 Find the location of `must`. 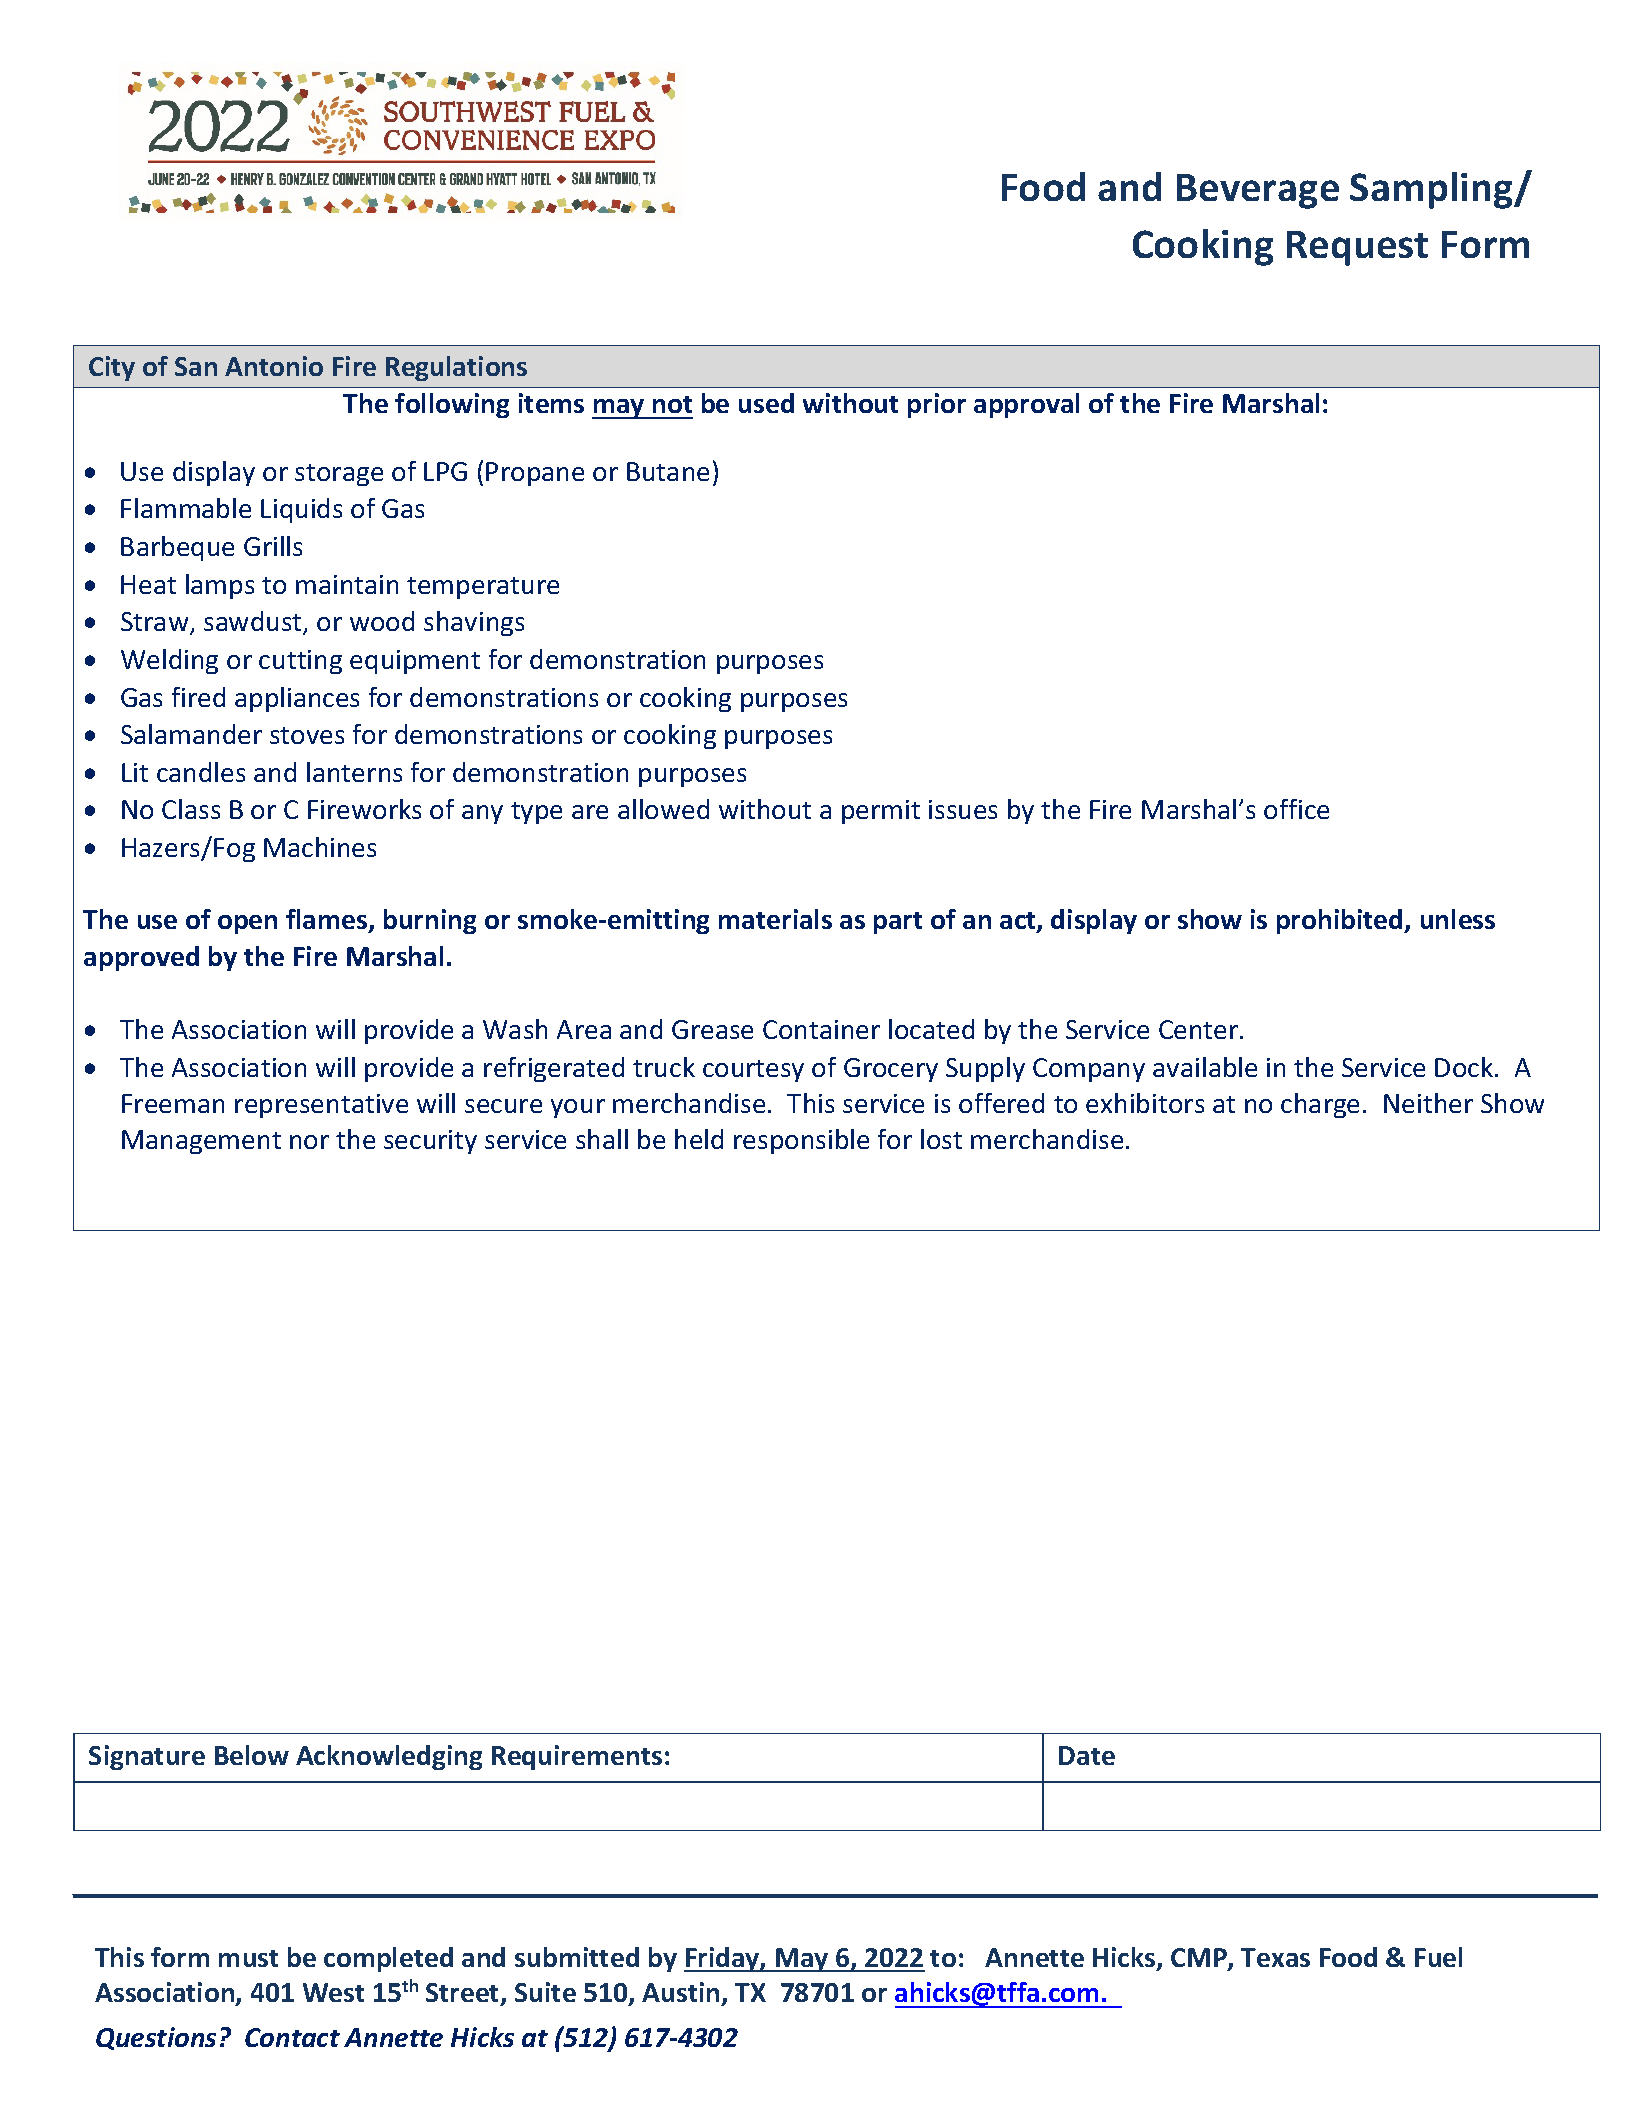

must is located at coordinates (248, 1958).
